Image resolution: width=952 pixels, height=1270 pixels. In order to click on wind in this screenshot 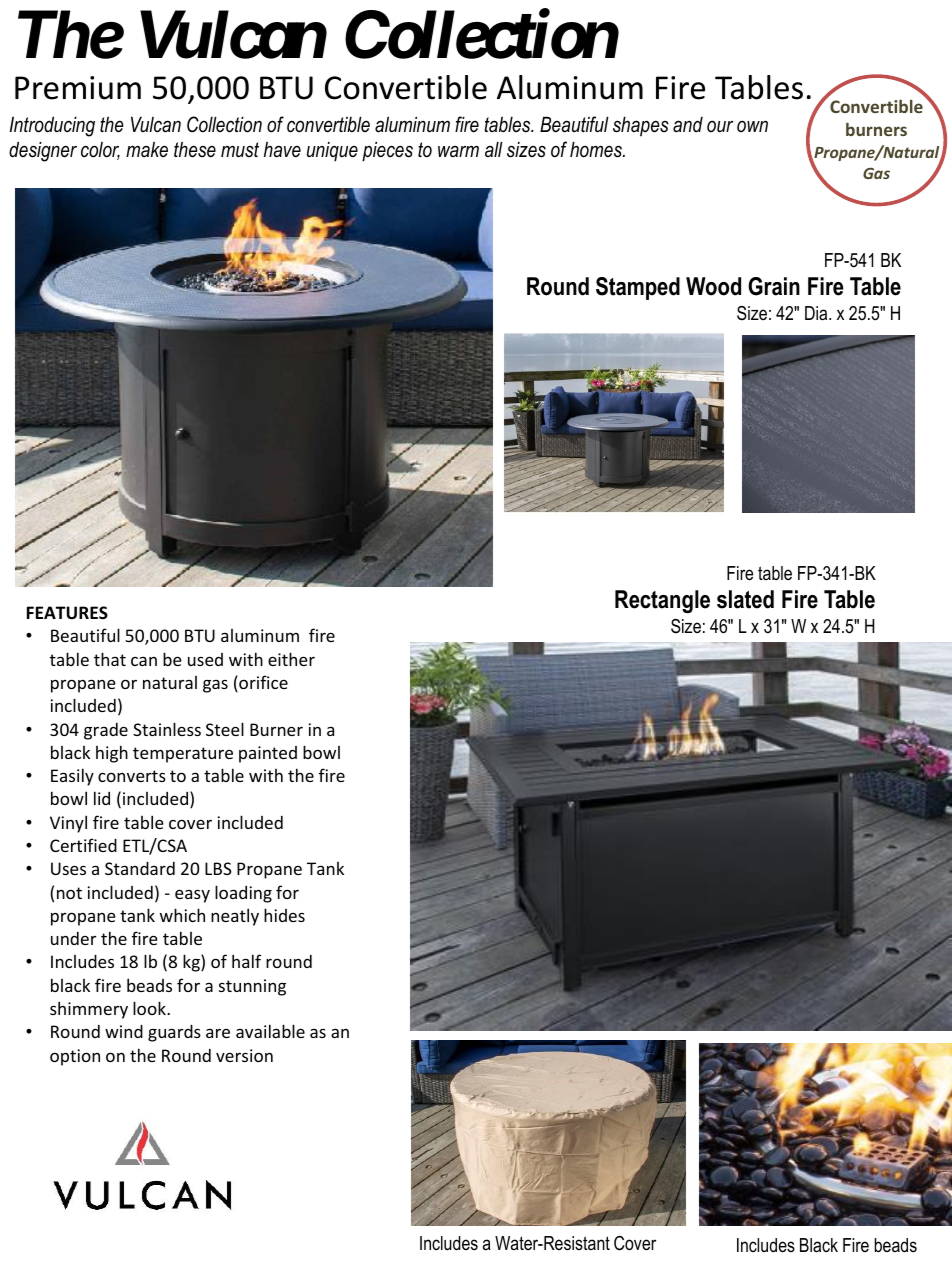, I will do `click(124, 1031)`.
